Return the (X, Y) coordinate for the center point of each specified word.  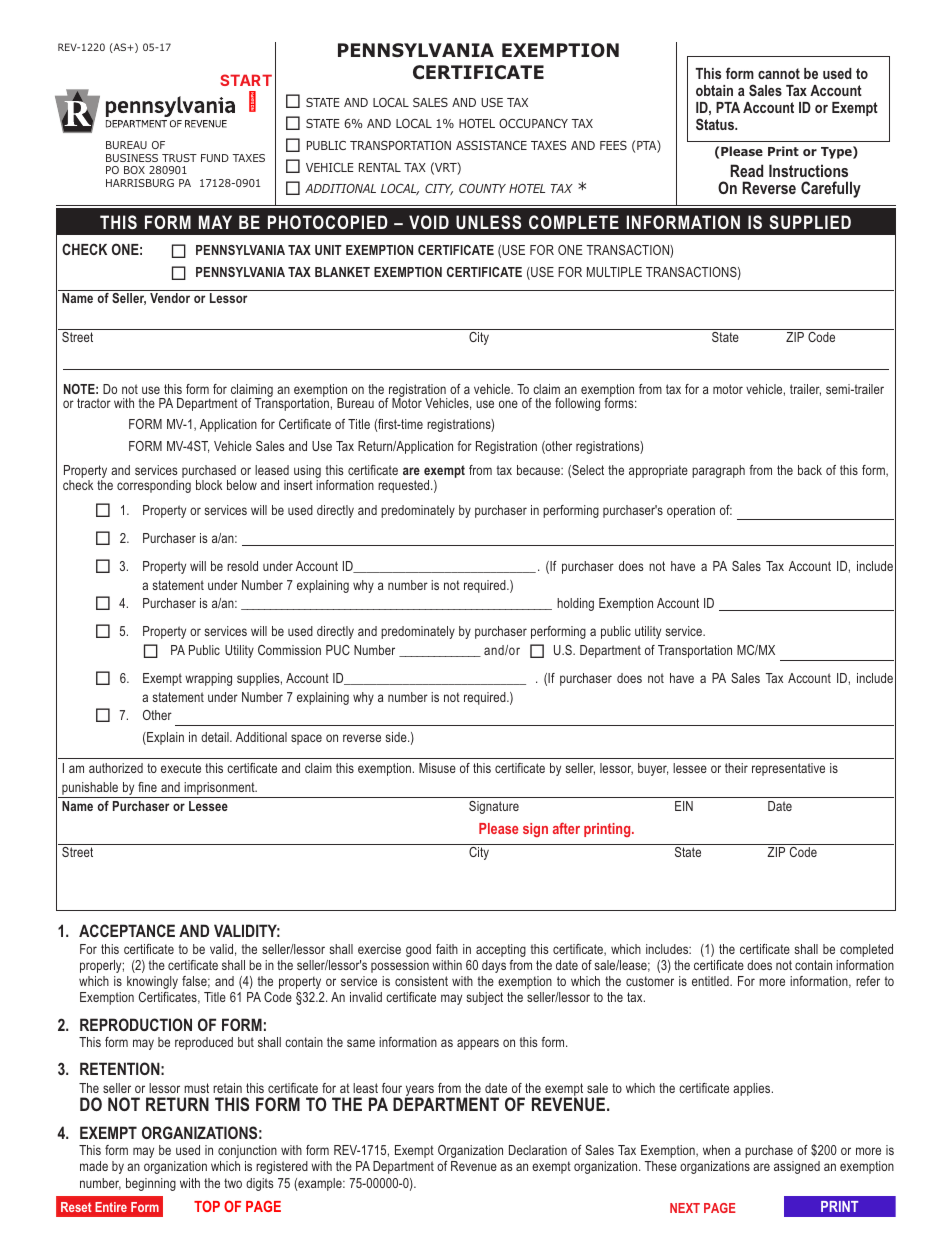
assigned (797, 1167)
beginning (151, 1184)
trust (179, 158)
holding (575, 604)
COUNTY (482, 188)
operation (691, 511)
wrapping (208, 679)
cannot (779, 73)
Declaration (538, 1150)
